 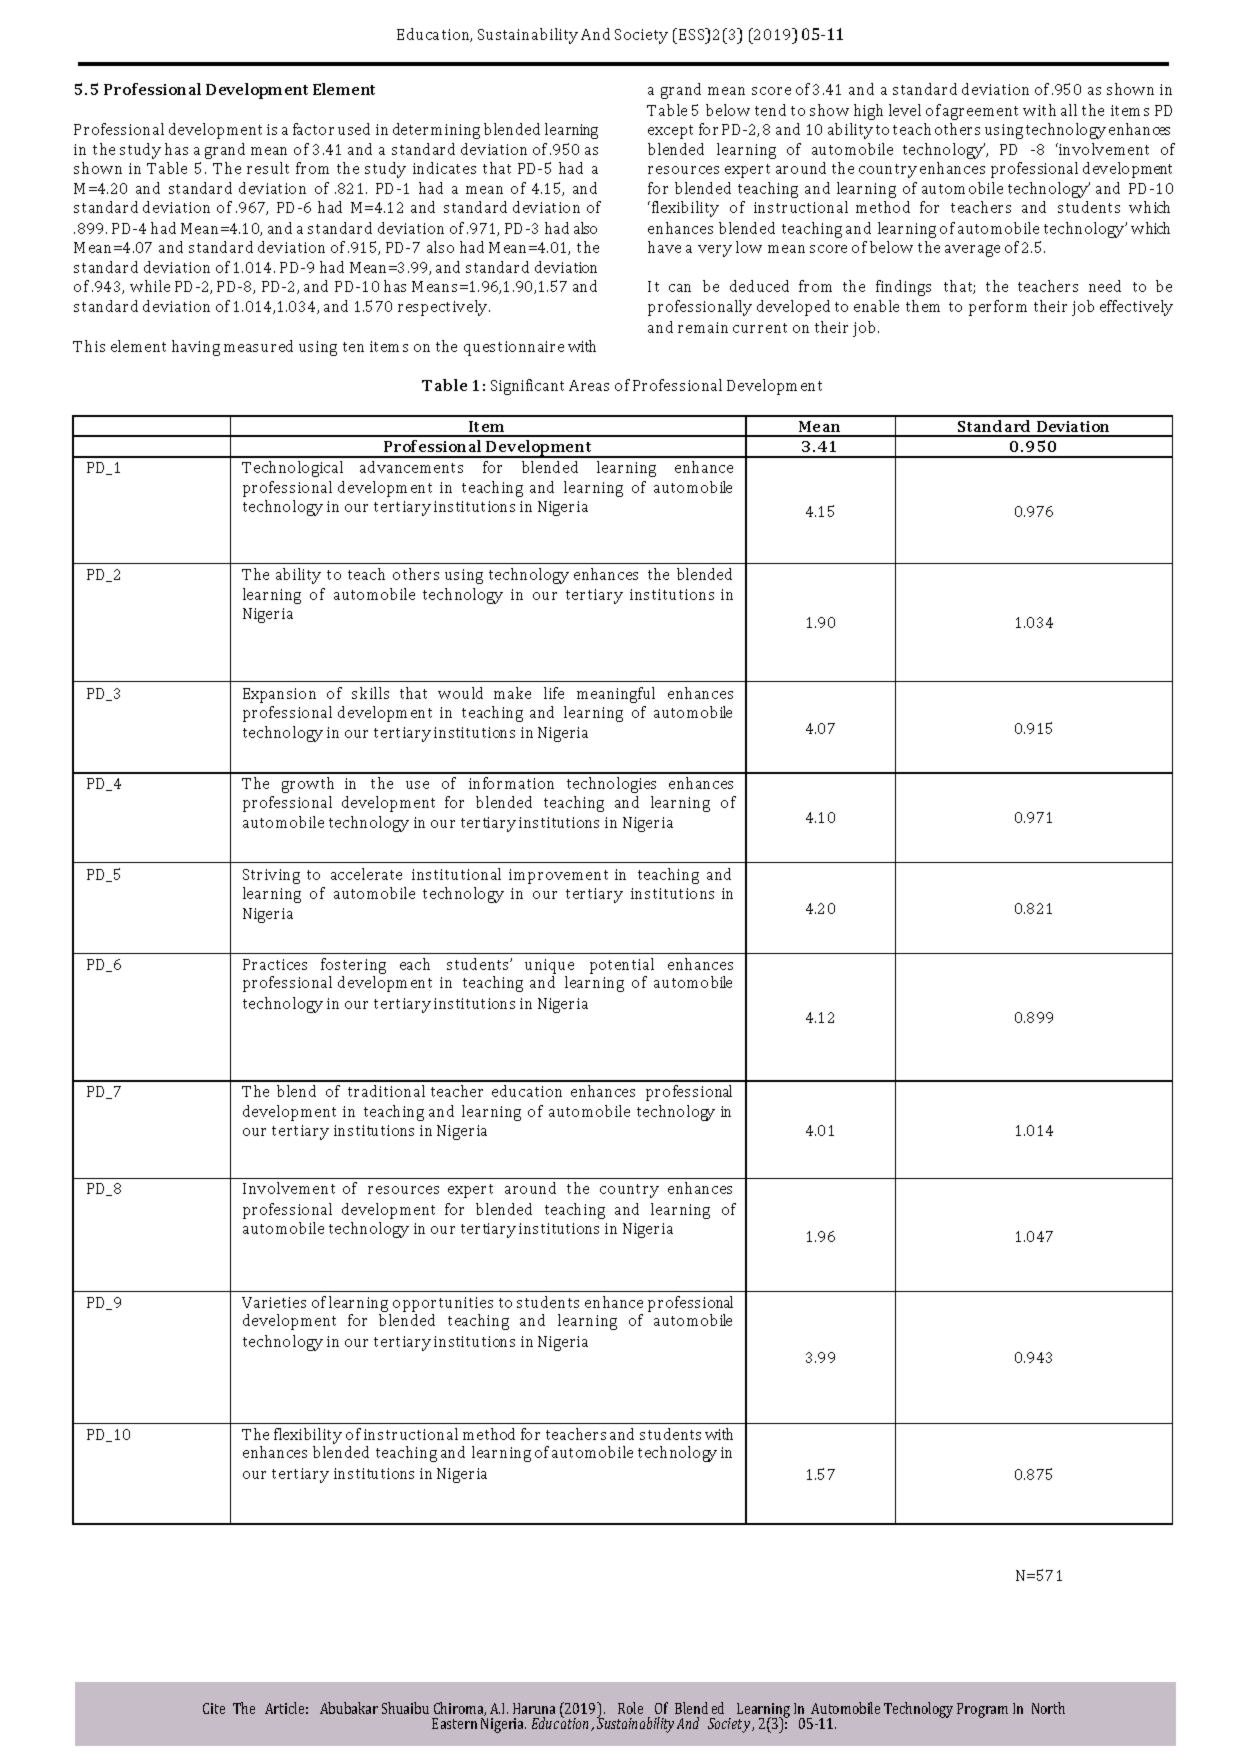 What do you see at coordinates (589, 385) in the screenshot?
I see `Areas` at bounding box center [589, 385].
